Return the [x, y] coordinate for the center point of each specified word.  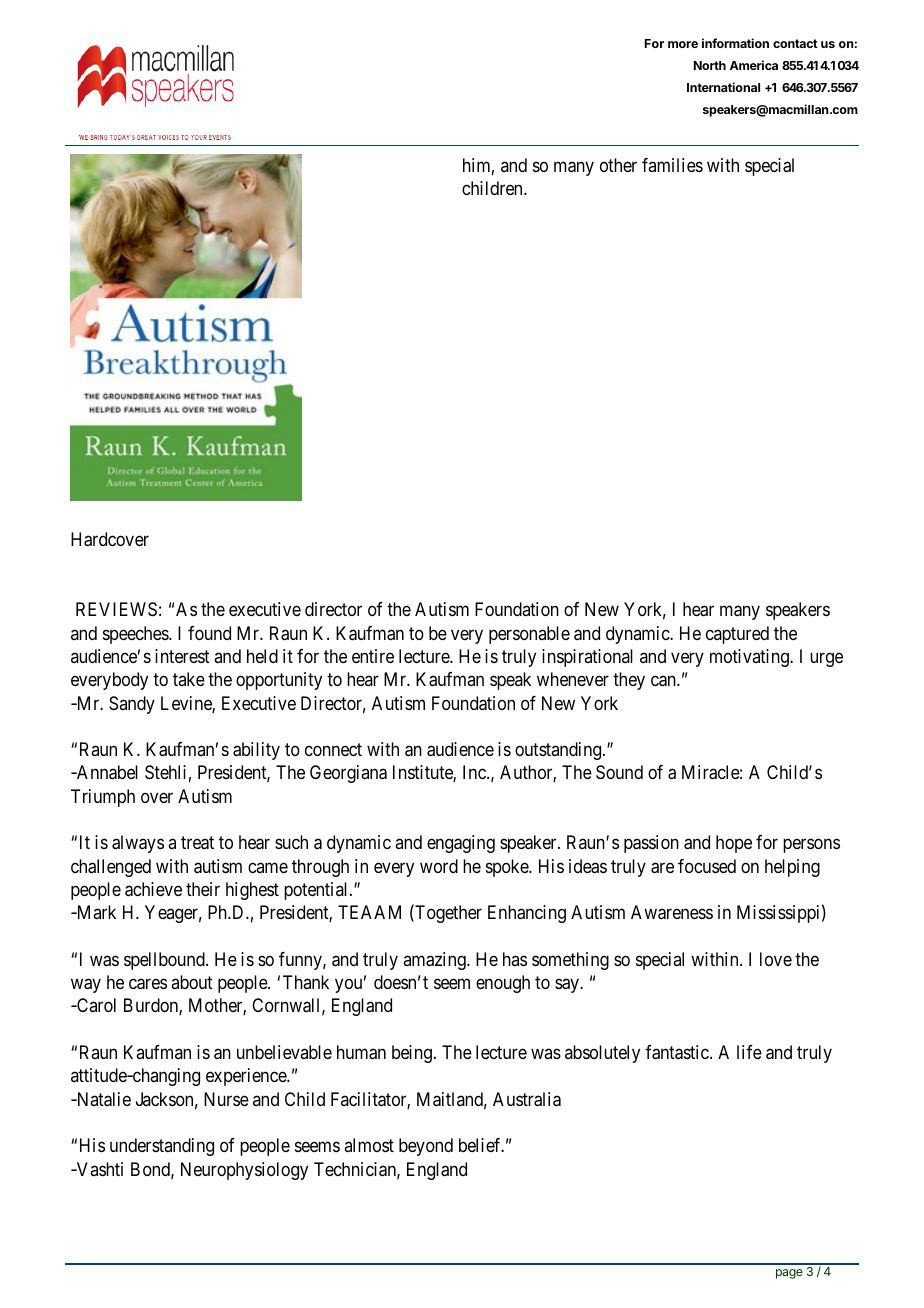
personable [529, 635]
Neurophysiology [244, 1171]
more [683, 44]
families [672, 165]
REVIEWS [116, 609]
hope [734, 844]
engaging [461, 844]
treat [197, 843]
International [723, 87]
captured [737, 635]
